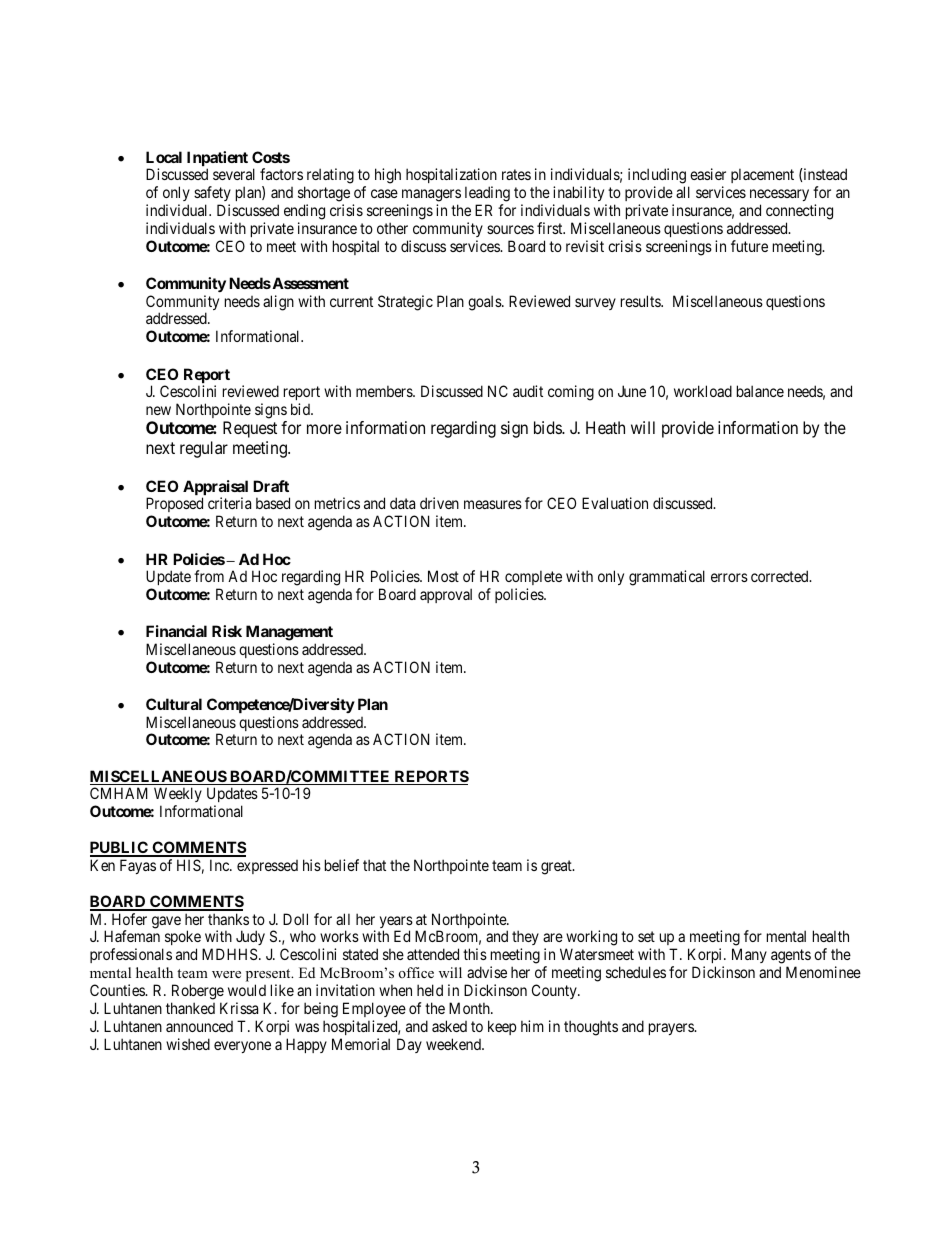  What do you see at coordinates (703, 391) in the image?
I see `workload` at bounding box center [703, 391].
